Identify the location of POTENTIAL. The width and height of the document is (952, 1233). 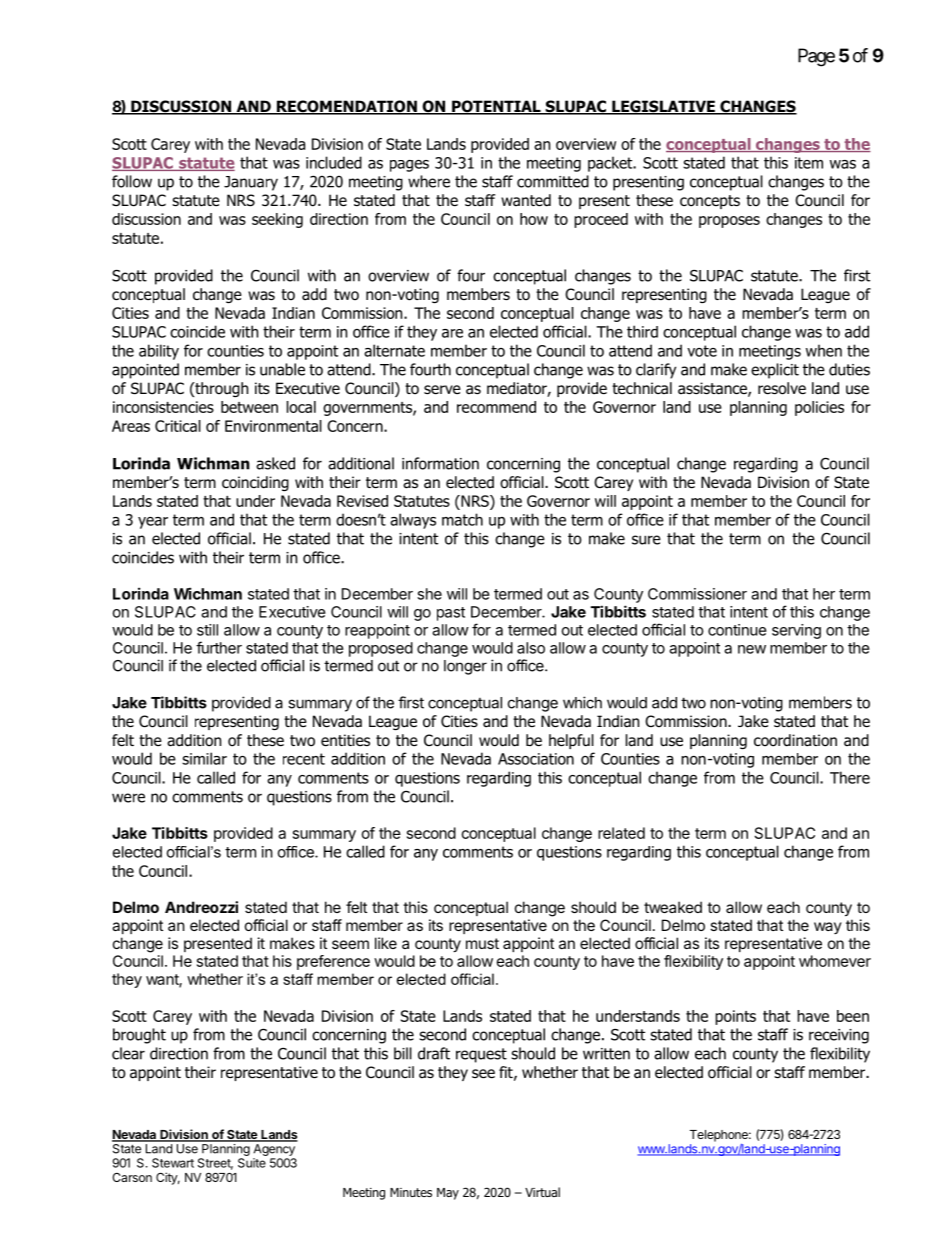
(496, 107).
